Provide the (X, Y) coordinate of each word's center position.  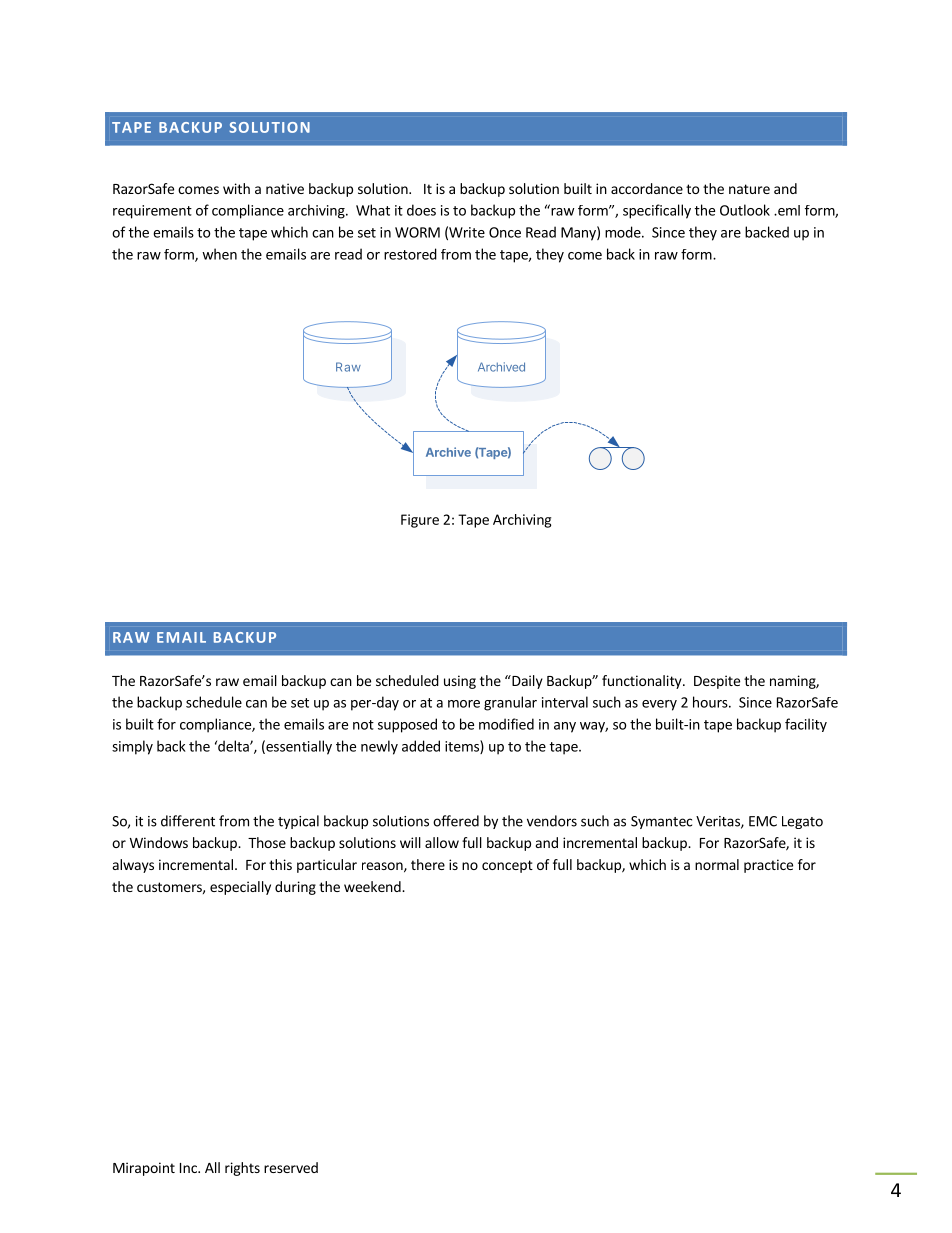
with (236, 188)
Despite (717, 682)
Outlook (745, 210)
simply (132, 747)
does (421, 210)
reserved (291, 1167)
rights (242, 1169)
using (460, 682)
